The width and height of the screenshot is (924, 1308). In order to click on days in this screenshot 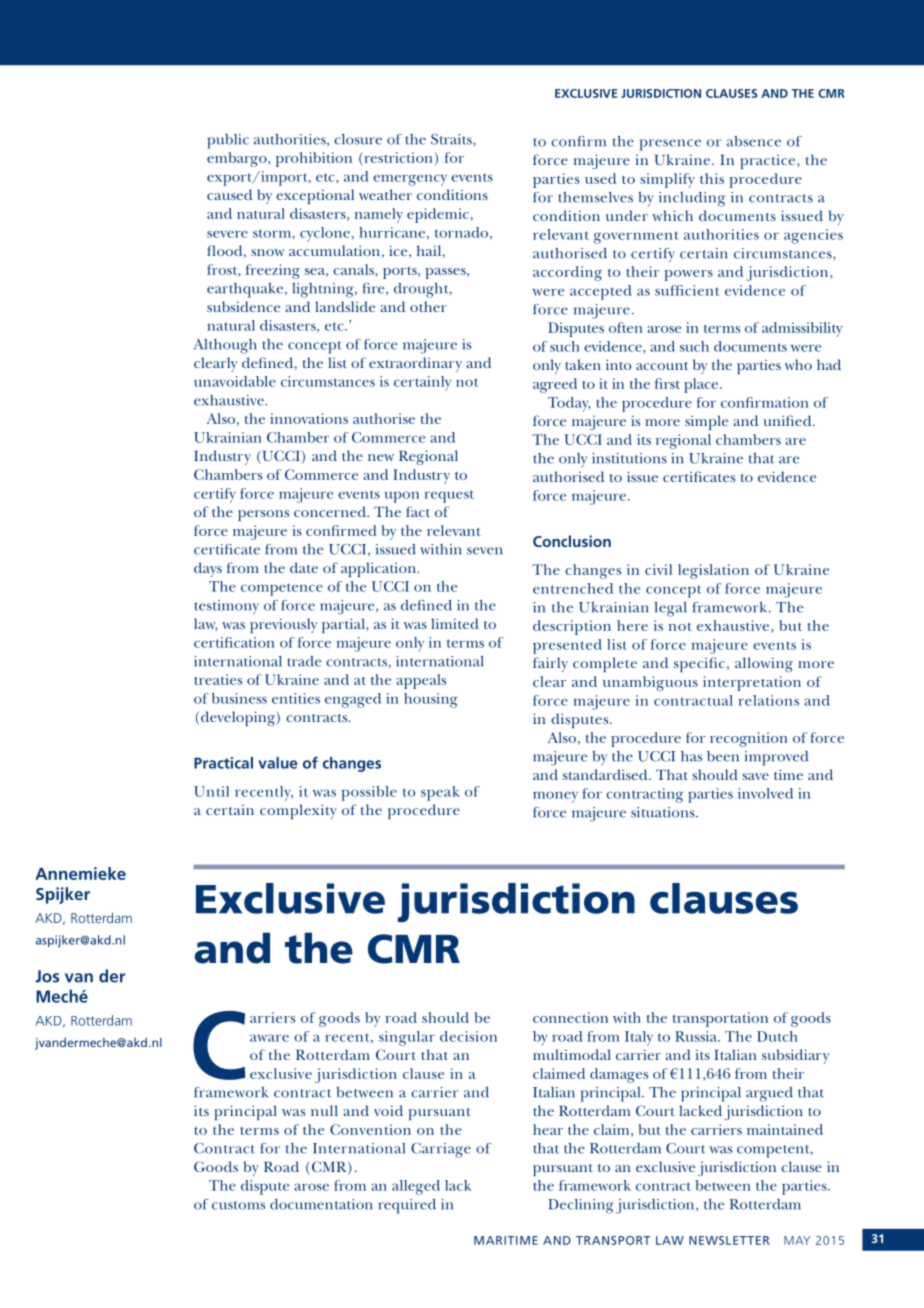, I will do `click(208, 569)`.
